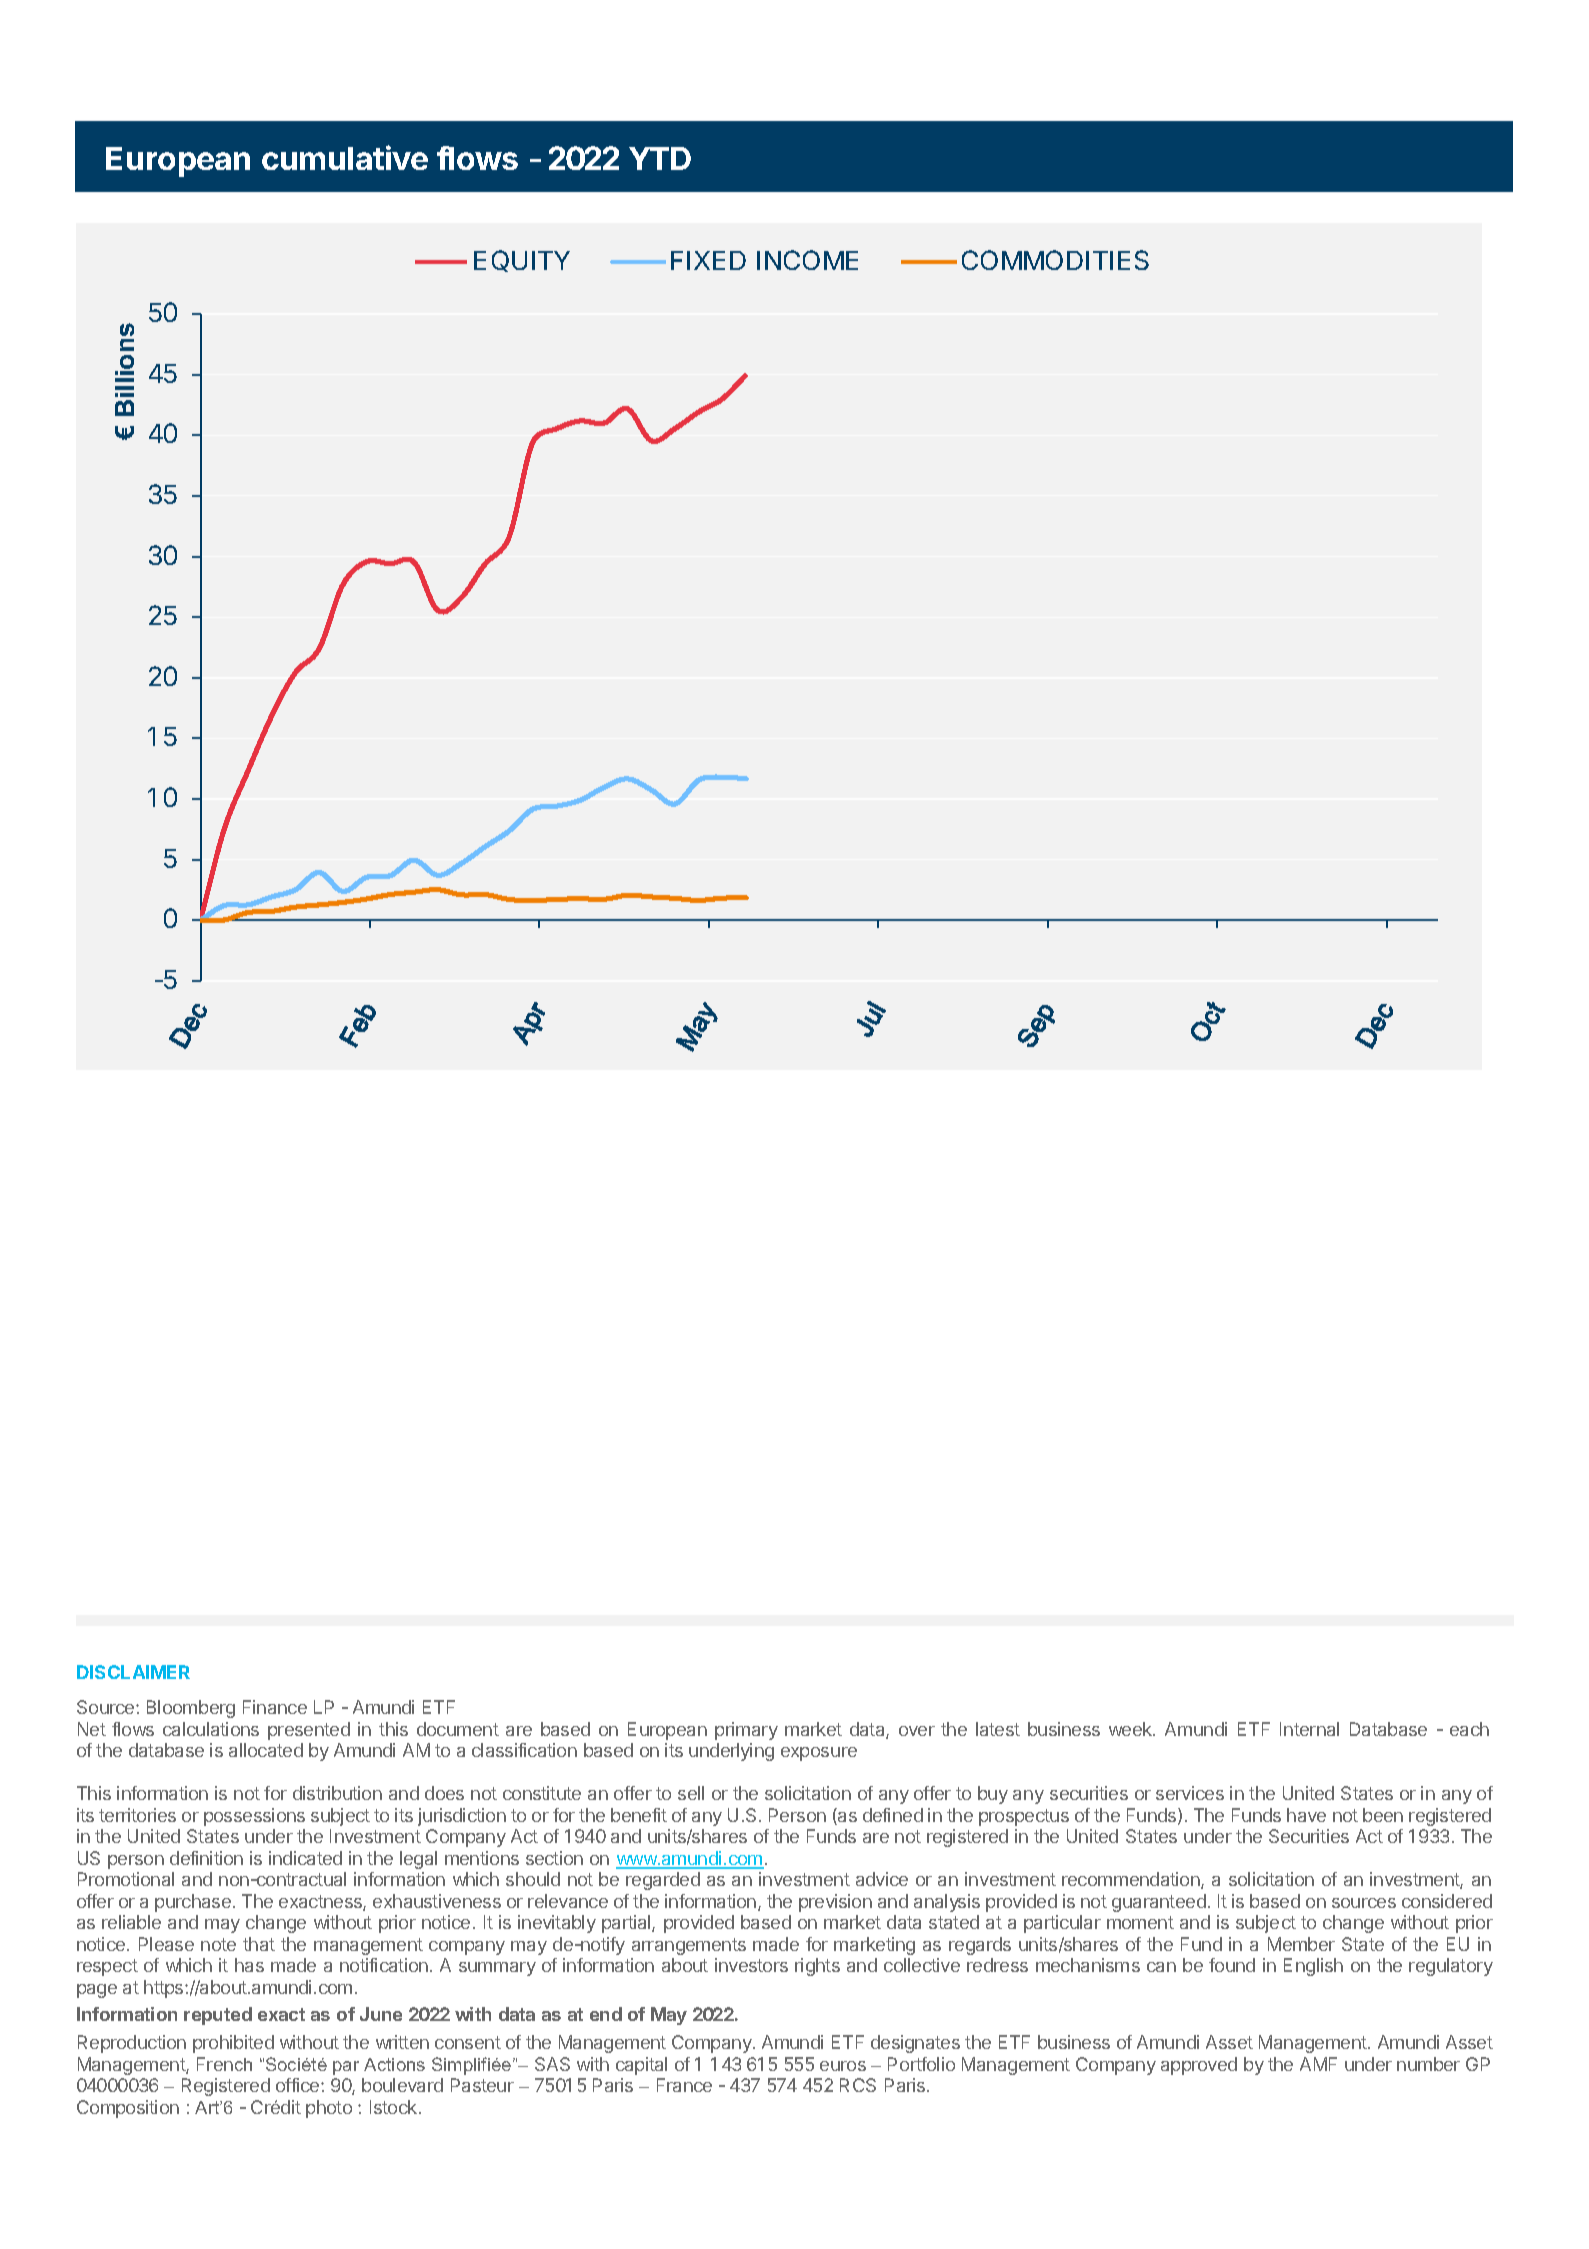 The width and height of the screenshot is (1589, 2249). I want to click on Finance, so click(275, 1707).
